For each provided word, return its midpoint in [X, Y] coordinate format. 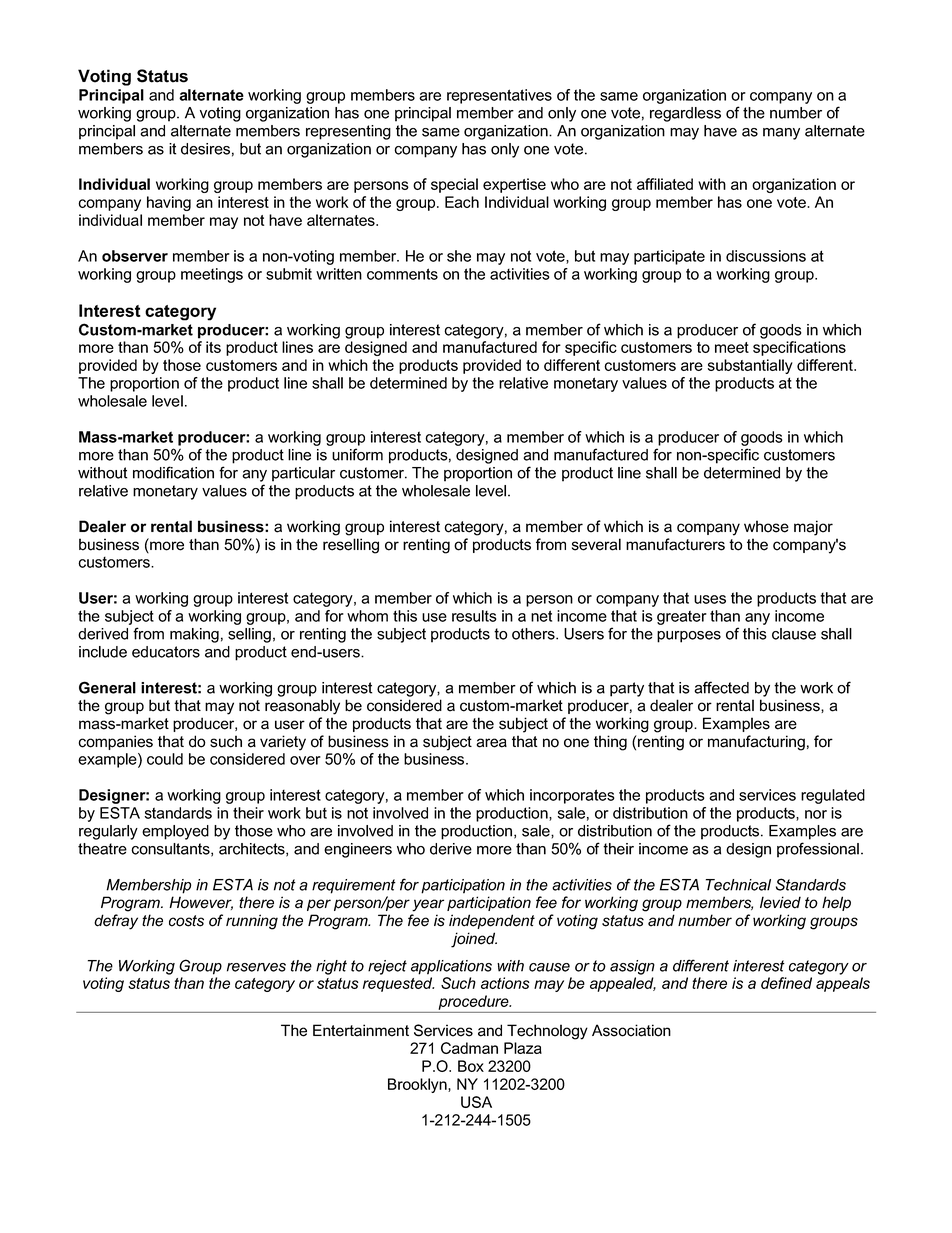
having [169, 203]
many [781, 134]
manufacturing [756, 743]
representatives [499, 96]
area [491, 743]
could [165, 759]
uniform [357, 454]
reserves [256, 967]
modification [173, 472]
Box [471, 1066]
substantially [750, 366]
